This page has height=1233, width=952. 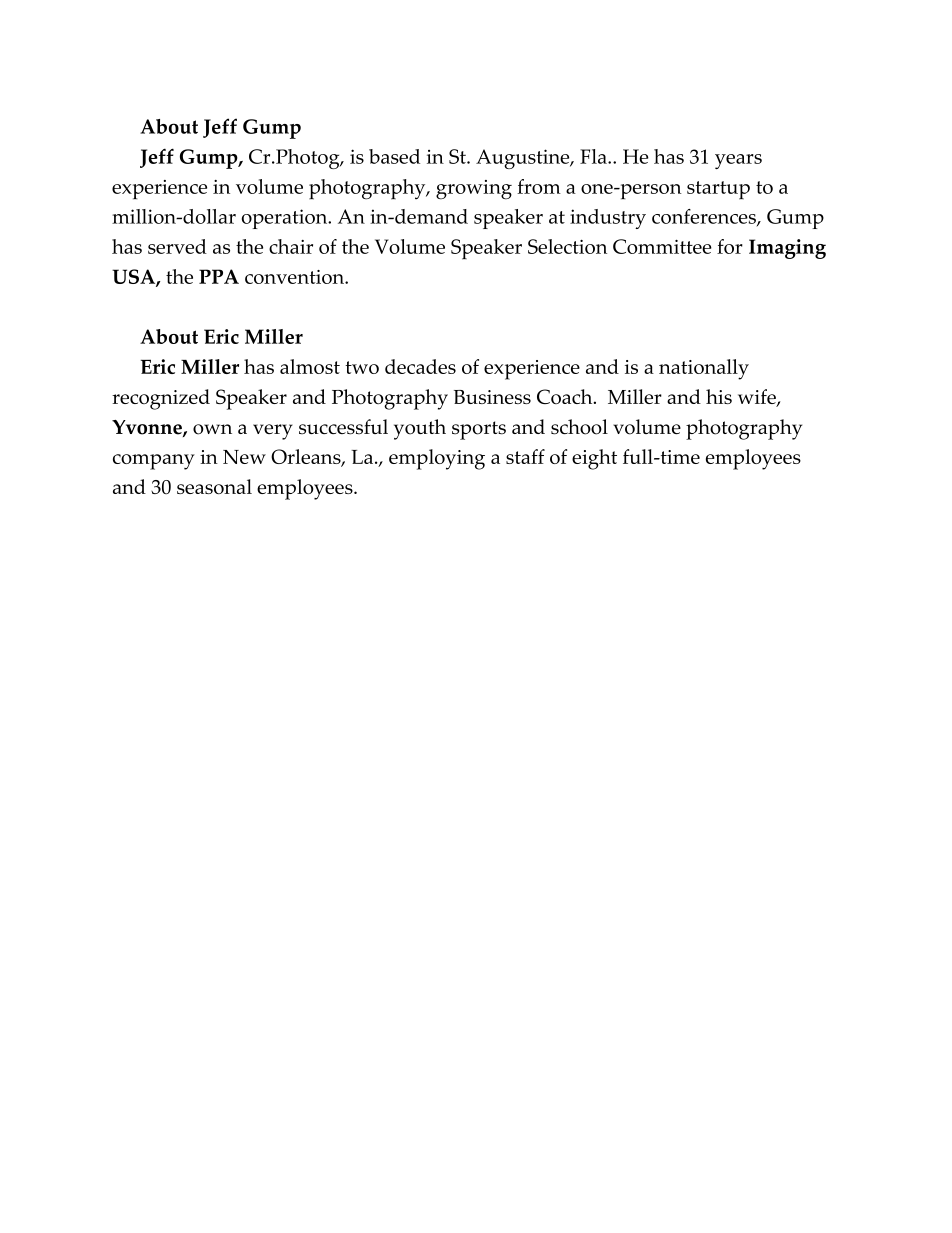 What do you see at coordinates (730, 246) in the page?
I see `for` at bounding box center [730, 246].
